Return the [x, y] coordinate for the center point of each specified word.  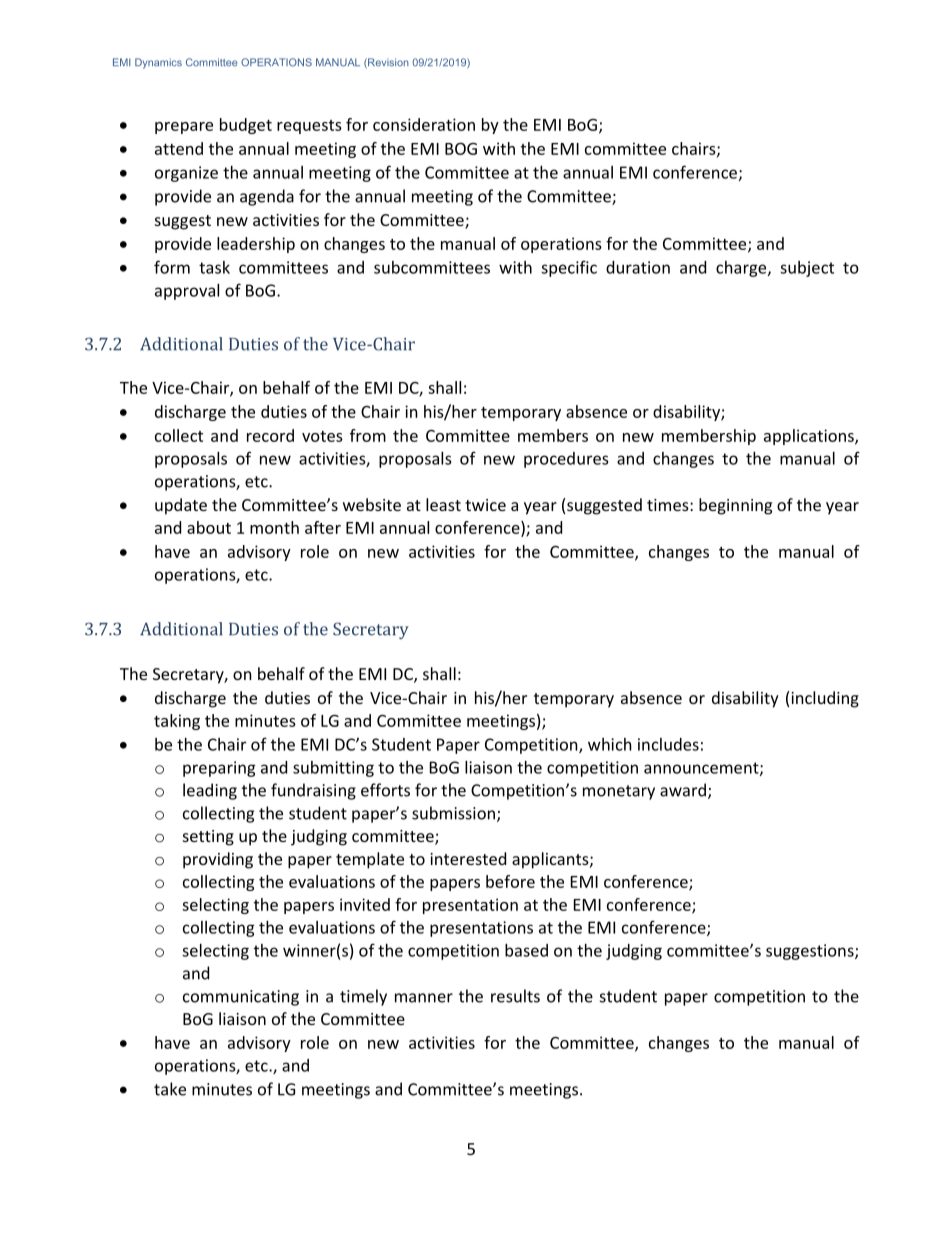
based [526, 950]
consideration [424, 124]
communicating [241, 998]
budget [246, 126]
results [515, 996]
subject [807, 269]
